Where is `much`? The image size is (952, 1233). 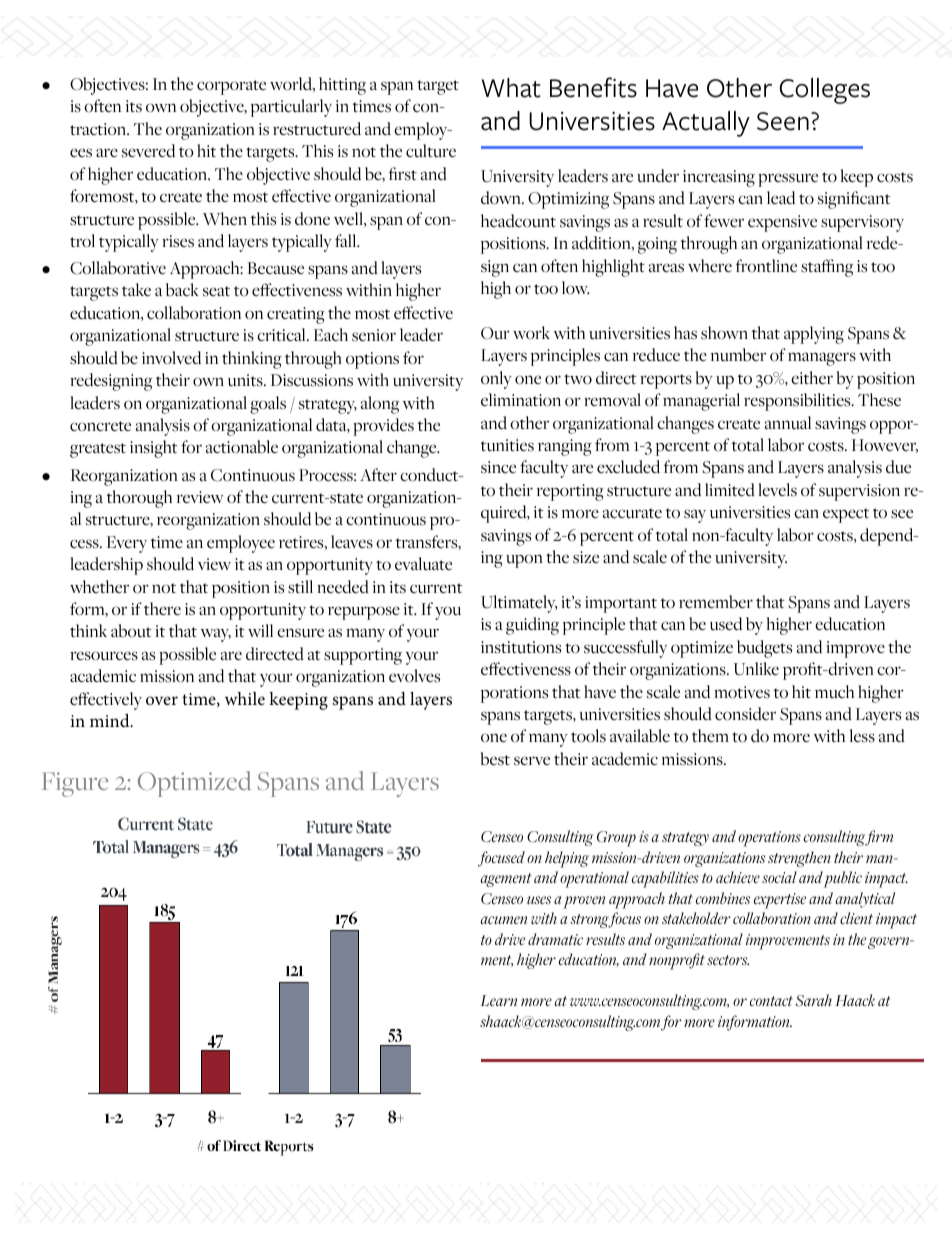
much is located at coordinates (834, 692).
